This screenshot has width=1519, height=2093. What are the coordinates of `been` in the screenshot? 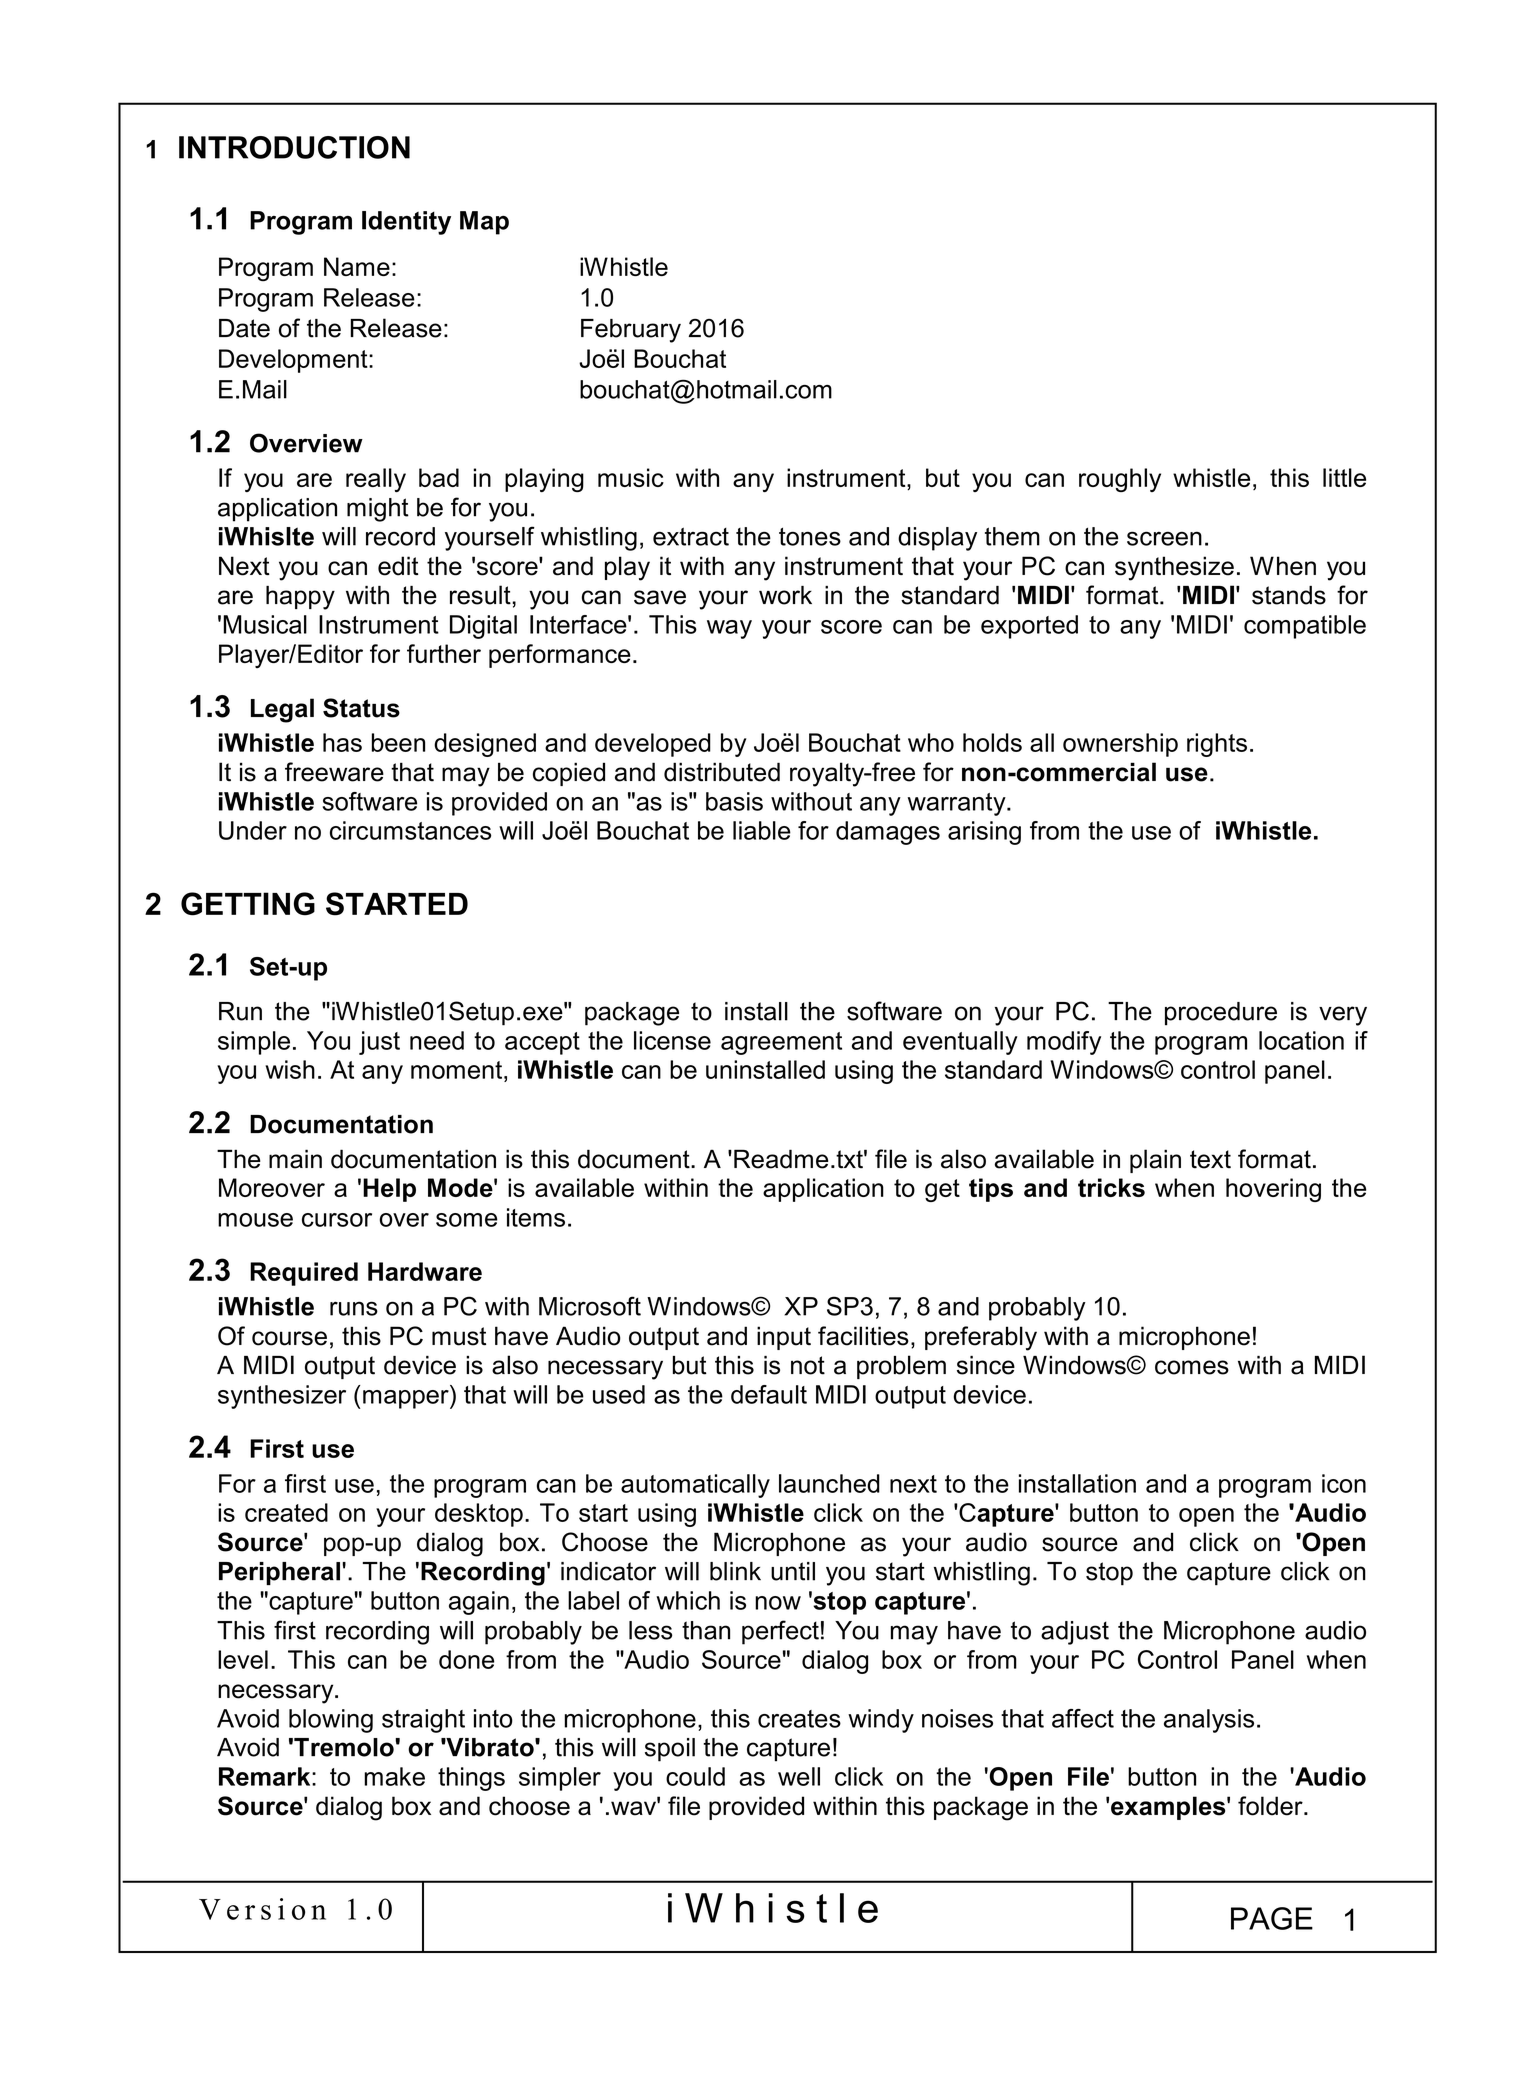 It's located at (398, 742).
